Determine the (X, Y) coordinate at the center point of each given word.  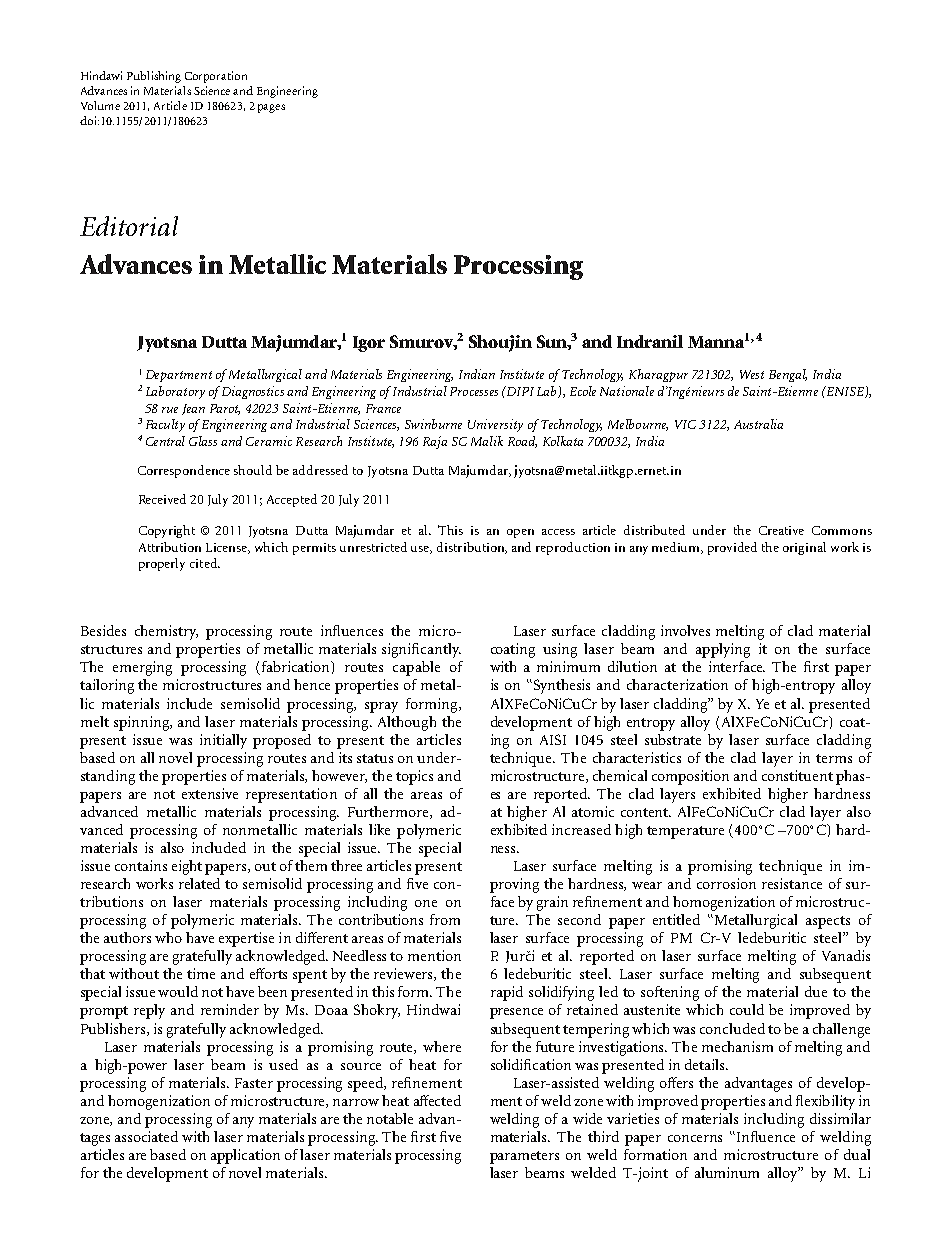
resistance (792, 883)
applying (723, 650)
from (445, 919)
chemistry (166, 632)
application (245, 1156)
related (199, 883)
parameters (524, 1157)
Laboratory (175, 392)
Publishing (154, 77)
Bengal (788, 375)
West (752, 374)
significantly (421, 650)
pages (271, 108)
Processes (474, 391)
